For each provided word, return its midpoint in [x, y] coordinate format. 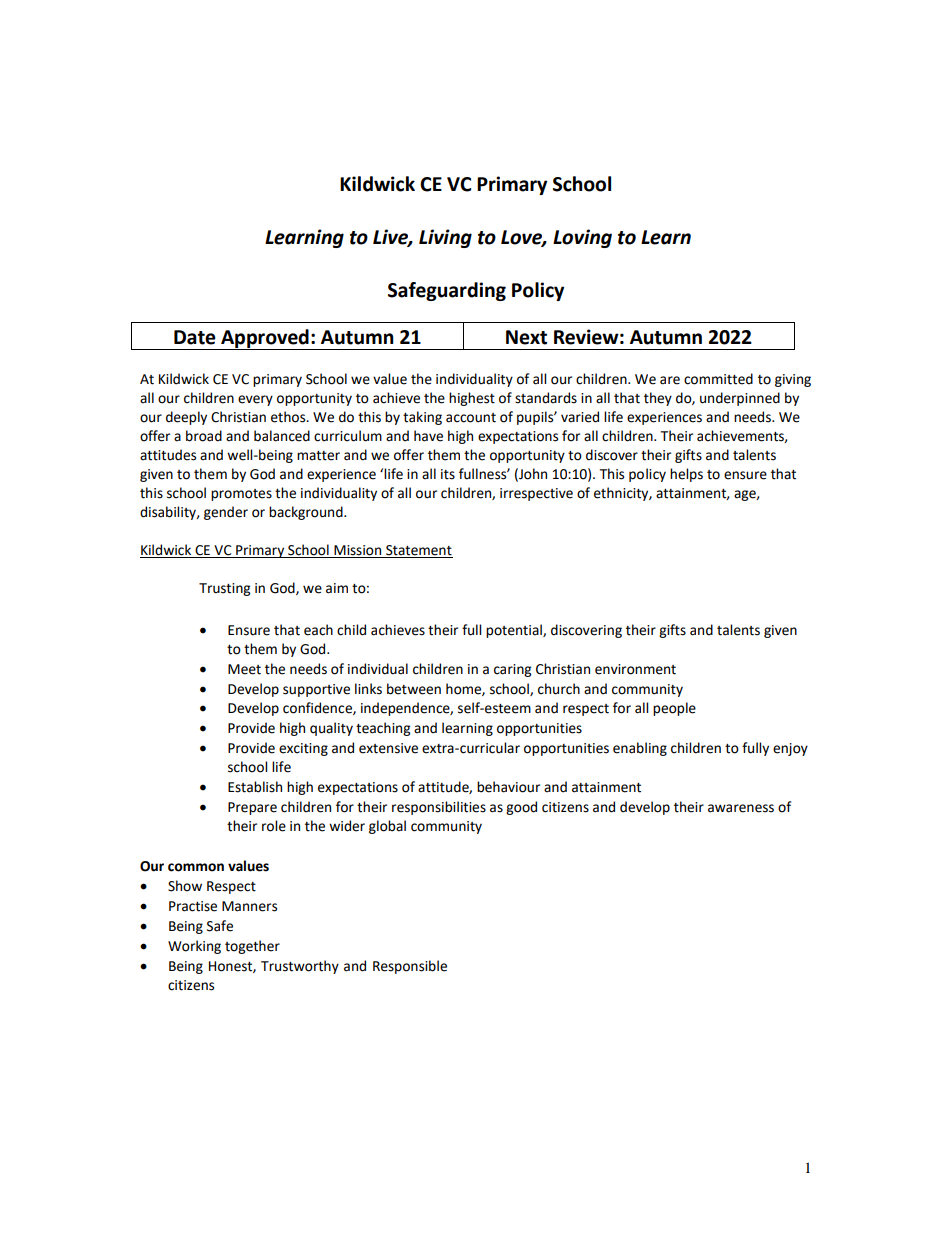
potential [515, 631]
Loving [582, 238]
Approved [265, 339]
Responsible [410, 967]
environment [635, 669]
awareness [741, 808]
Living [445, 238]
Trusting [224, 589]
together [252, 947]
